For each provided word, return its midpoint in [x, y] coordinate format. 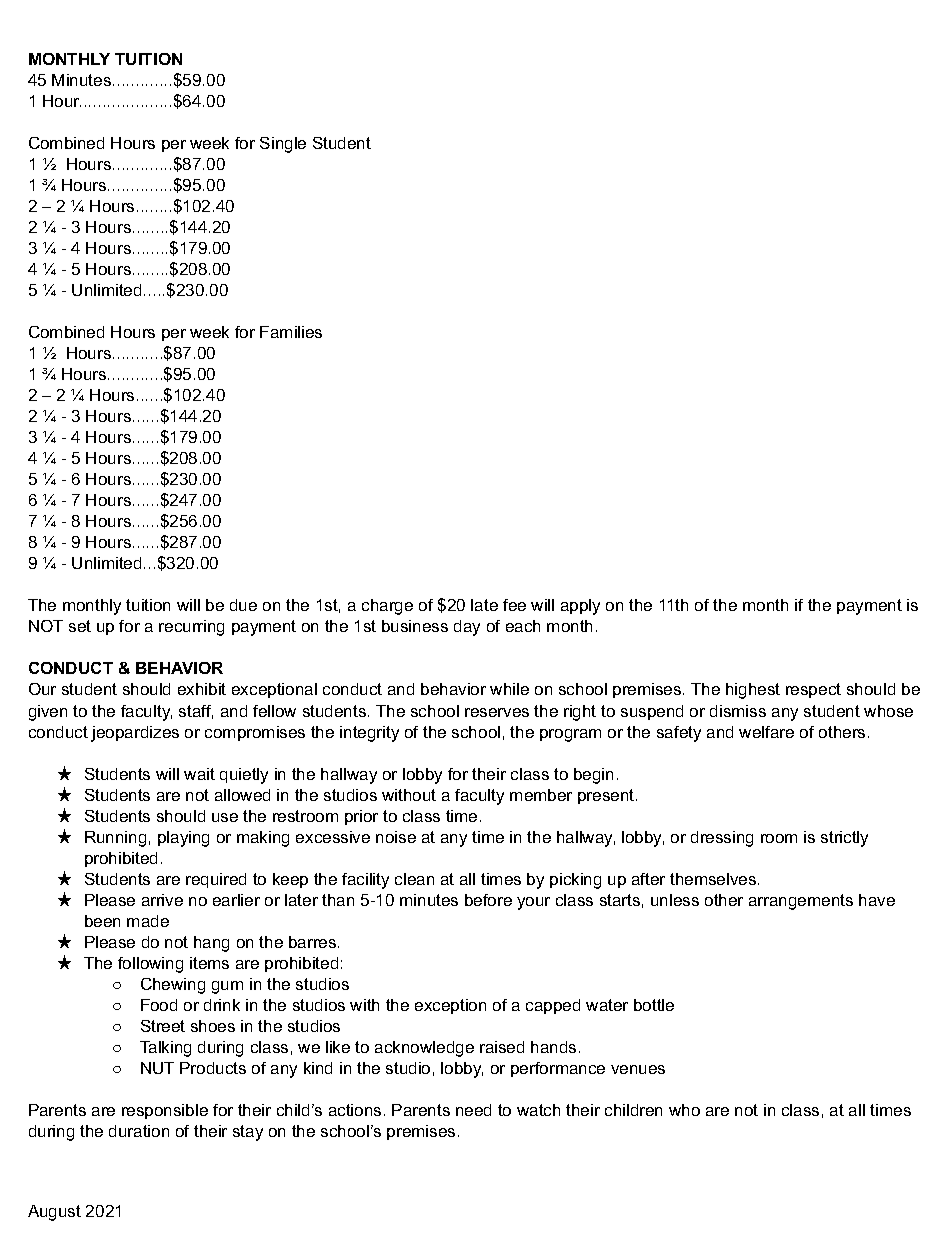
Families [291, 332]
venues [638, 1069]
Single [283, 145]
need [473, 1110]
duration [139, 1131]
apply [580, 607]
